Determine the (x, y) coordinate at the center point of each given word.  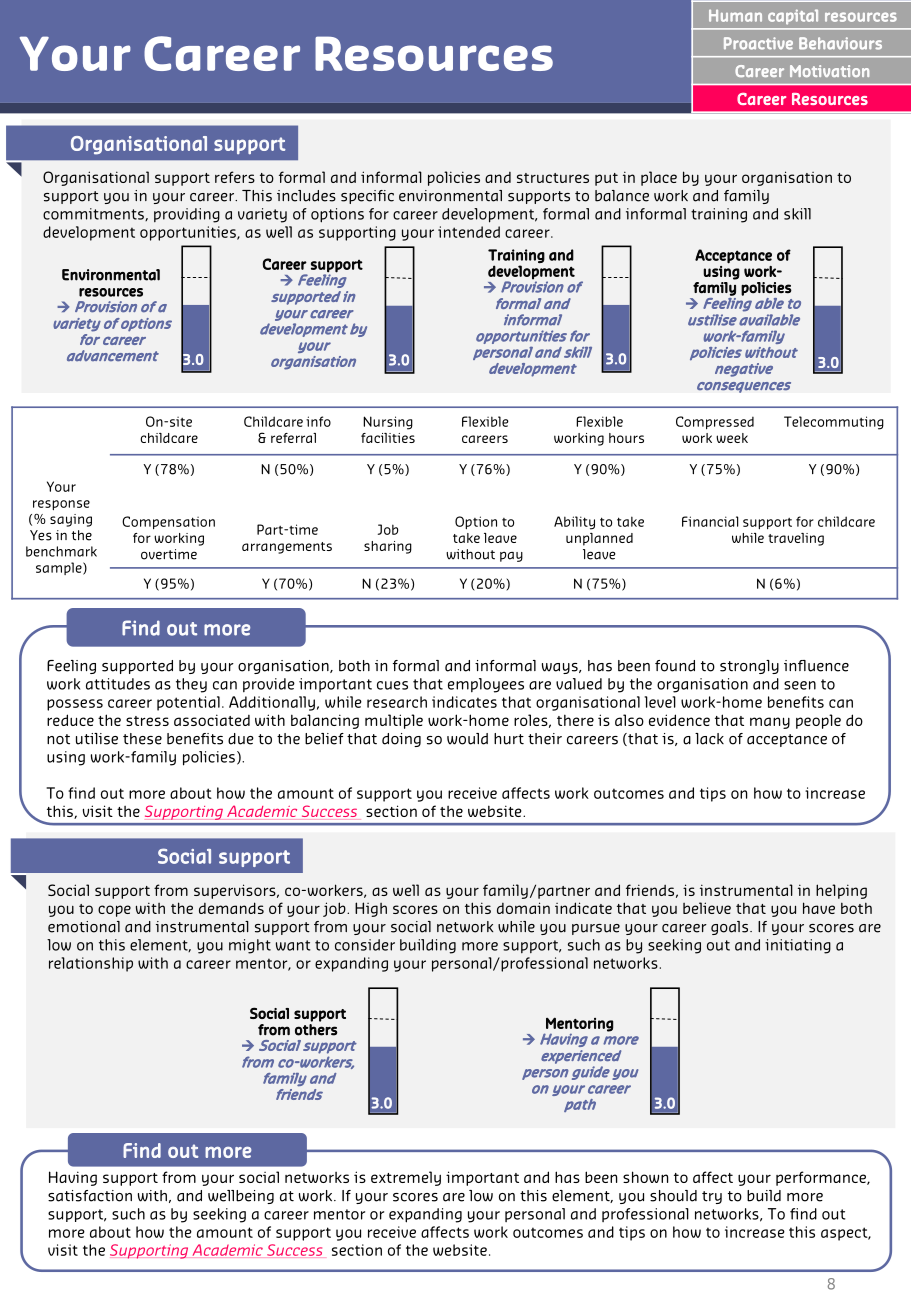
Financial (710, 521)
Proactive (758, 43)
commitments (94, 214)
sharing (388, 547)
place (659, 178)
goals (731, 928)
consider (365, 945)
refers (235, 177)
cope (114, 911)
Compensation (168, 522)
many (770, 723)
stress (147, 721)
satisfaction (90, 1196)
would (467, 739)
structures (553, 178)
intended (469, 232)
